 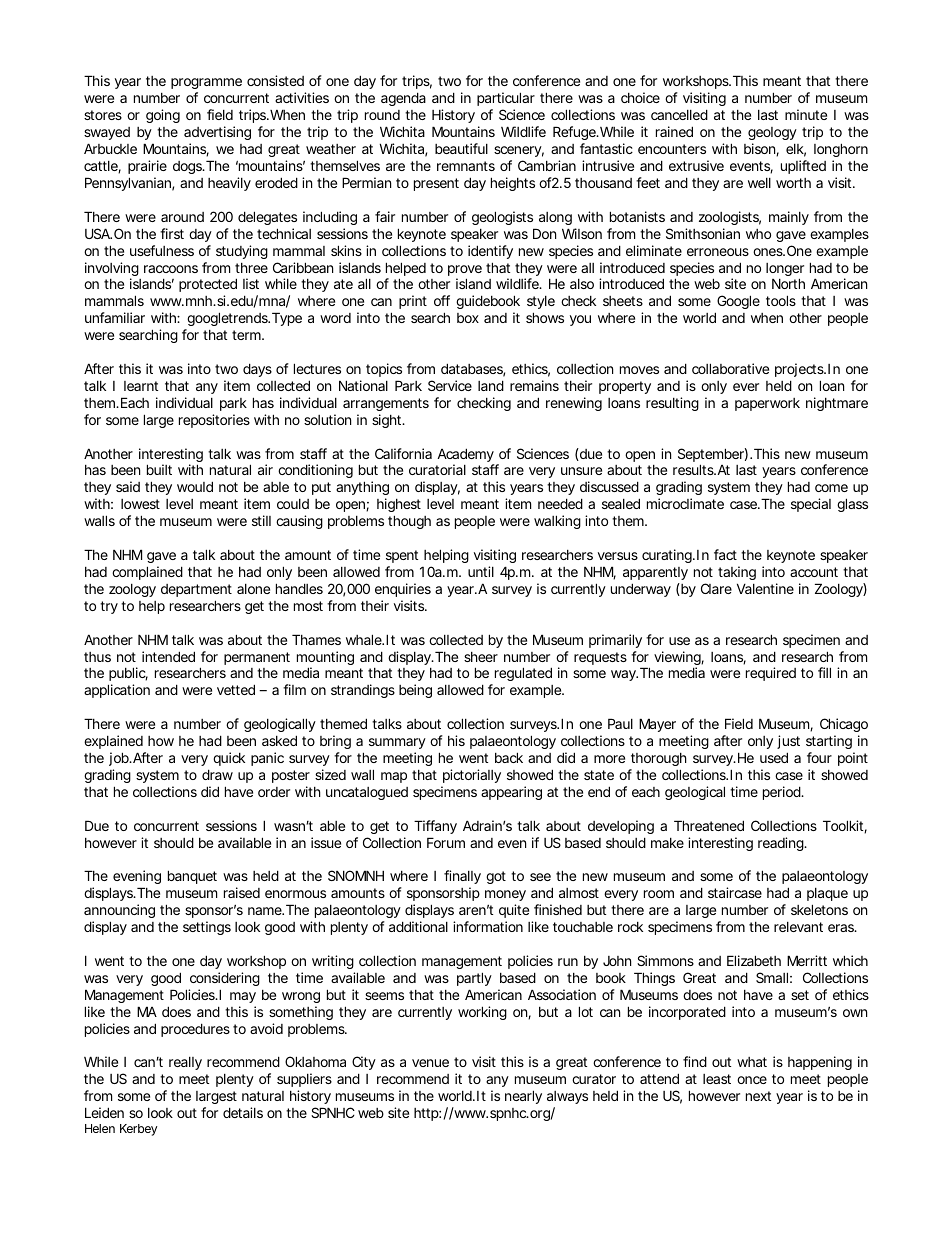 What do you see at coordinates (446, 842) in the document?
I see `Forum` at bounding box center [446, 842].
